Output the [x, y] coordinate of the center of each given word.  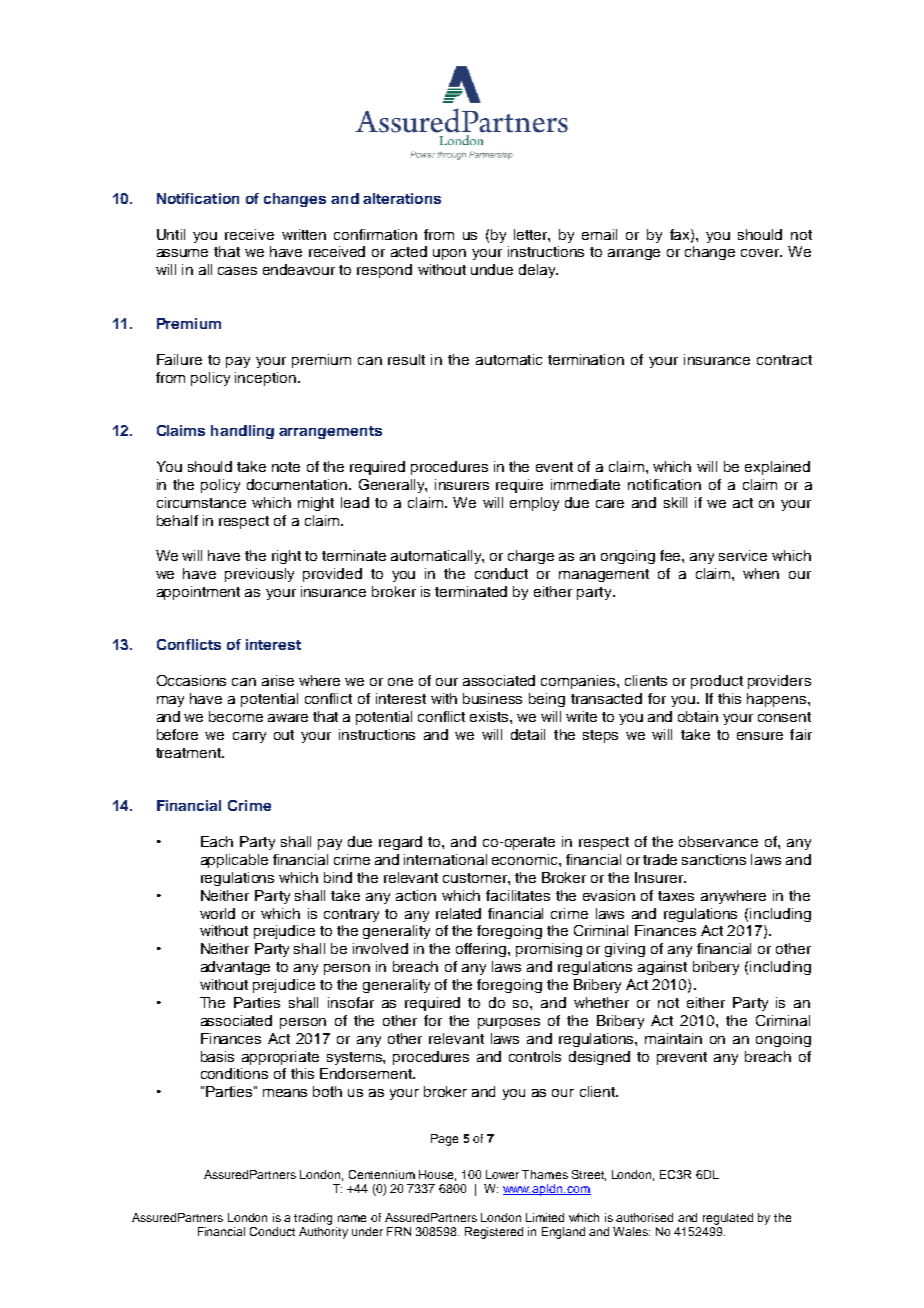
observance [718, 841]
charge [531, 557]
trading [313, 1219]
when [761, 573]
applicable [234, 861]
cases [237, 271]
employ [534, 504]
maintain [673, 1038]
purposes [509, 1023]
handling [242, 432]
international [445, 859]
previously [259, 575]
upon [449, 254]
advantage [235, 968]
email [599, 234]
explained [777, 468]
